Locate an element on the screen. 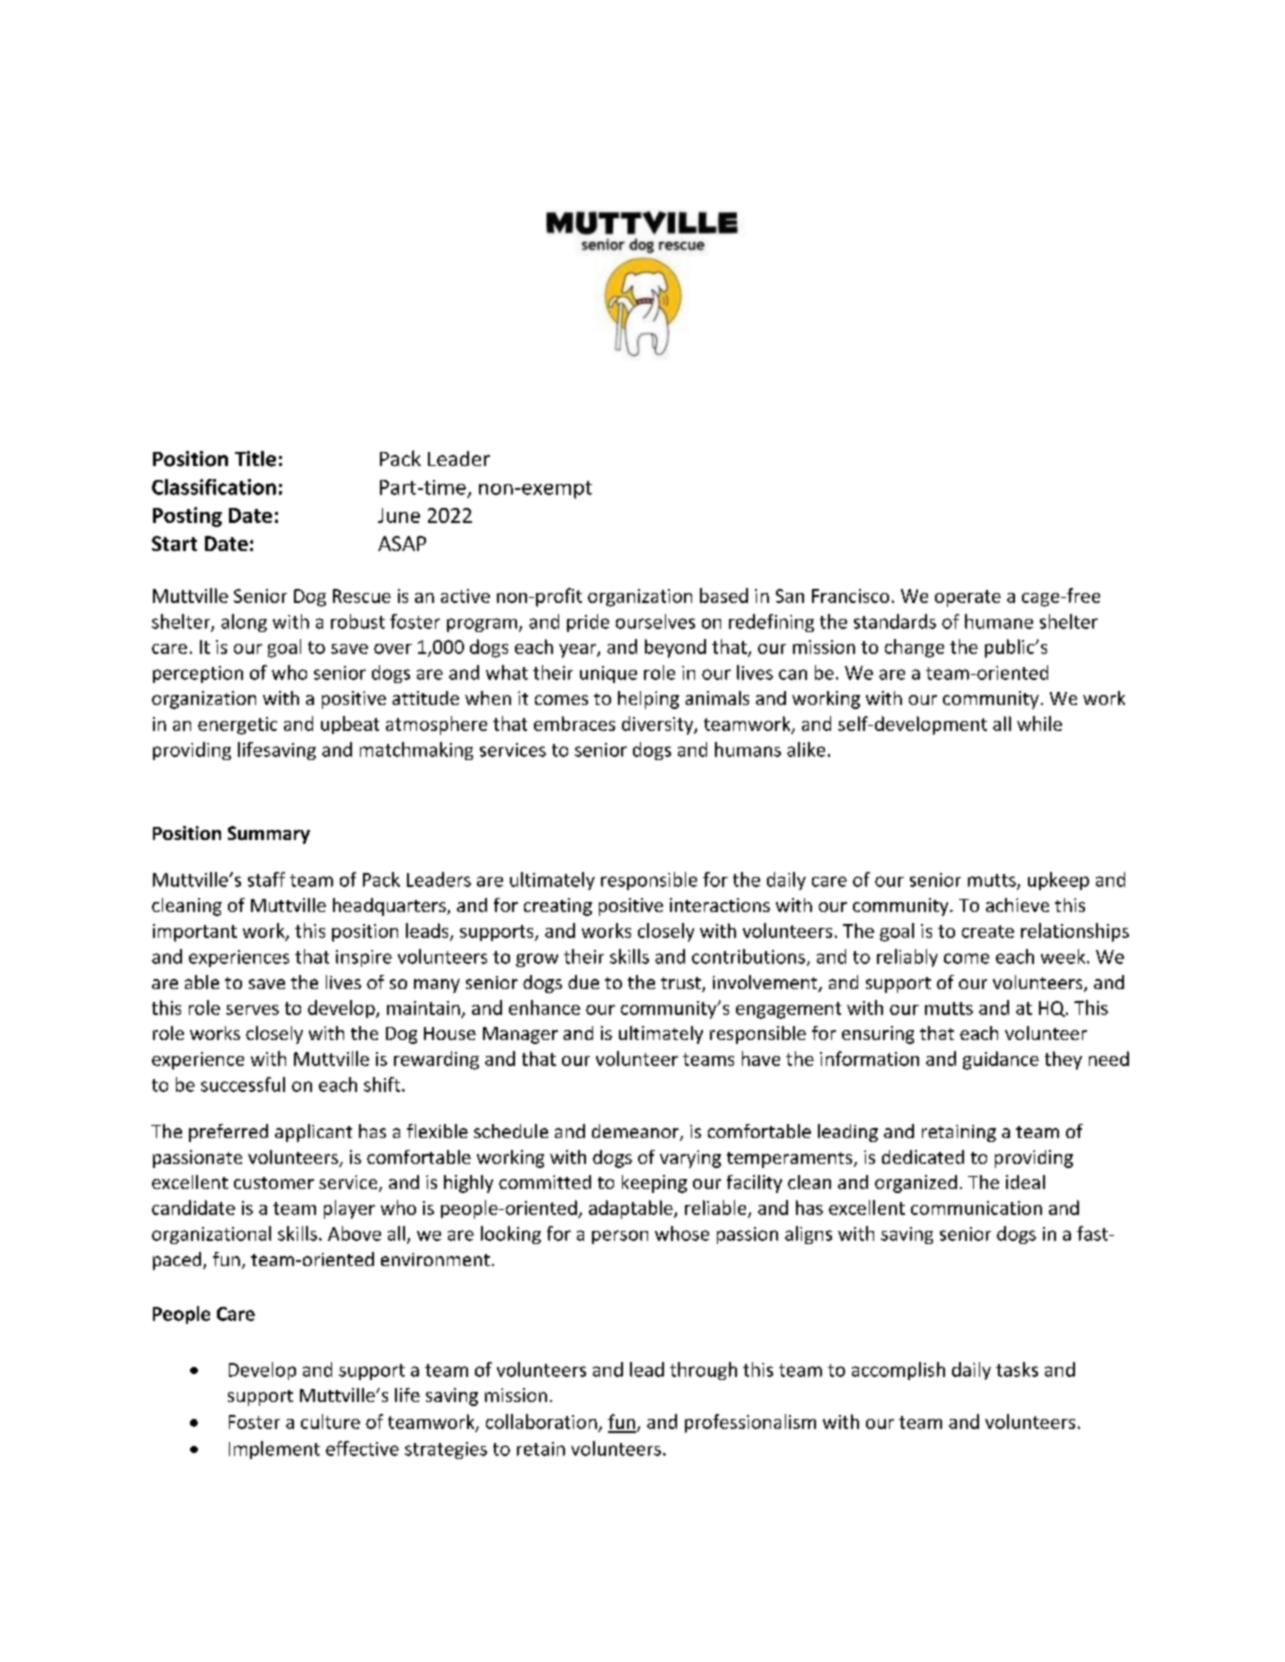 This screenshot has width=1285, height=1662. person is located at coordinates (620, 1237).
